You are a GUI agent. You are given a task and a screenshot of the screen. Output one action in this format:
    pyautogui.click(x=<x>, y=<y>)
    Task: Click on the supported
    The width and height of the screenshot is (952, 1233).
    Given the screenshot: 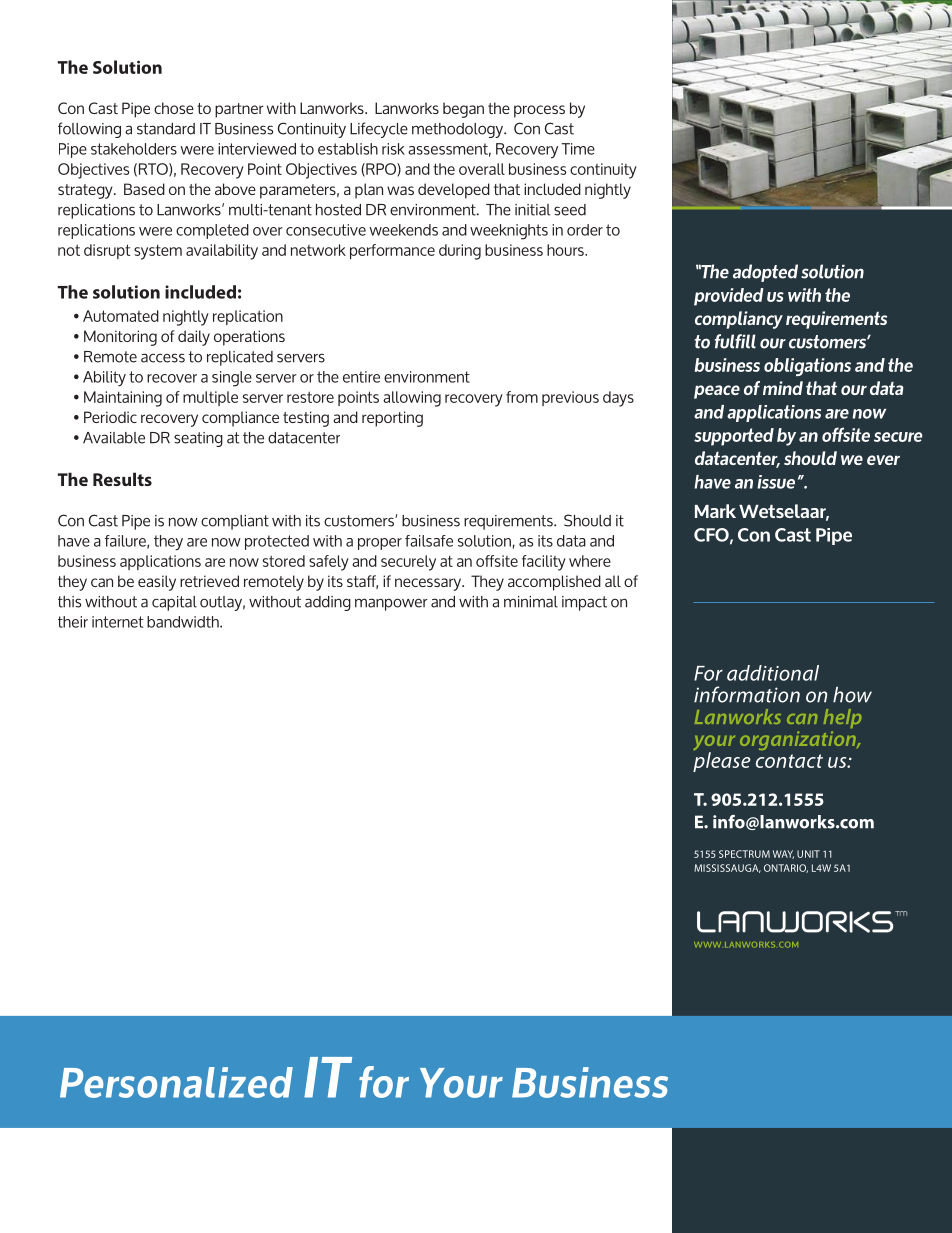 What is the action you would take?
    pyautogui.click(x=734, y=437)
